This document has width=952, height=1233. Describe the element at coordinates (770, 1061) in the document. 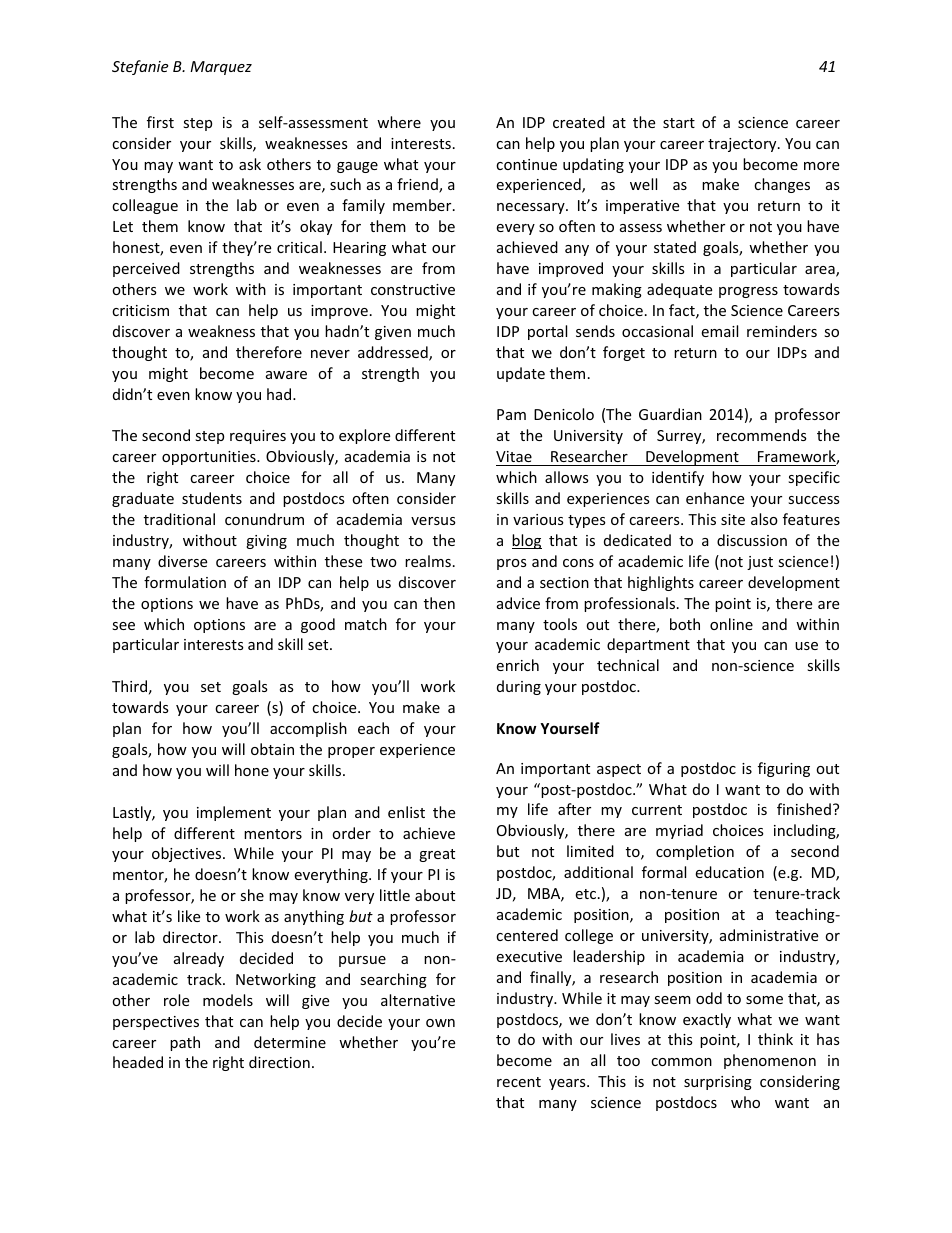

I see `phenomenon` at that location.
